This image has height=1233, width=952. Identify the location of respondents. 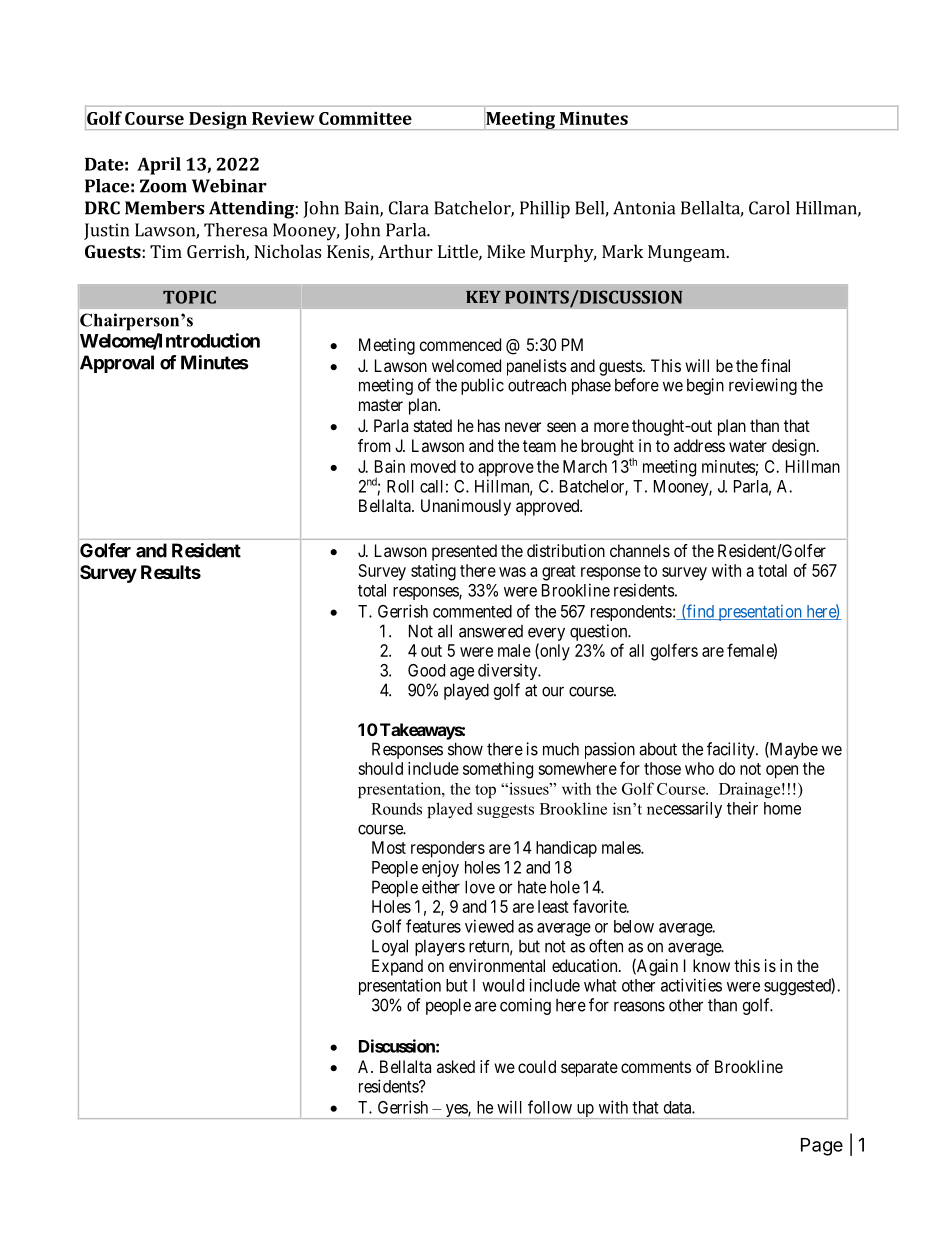
(631, 613).
